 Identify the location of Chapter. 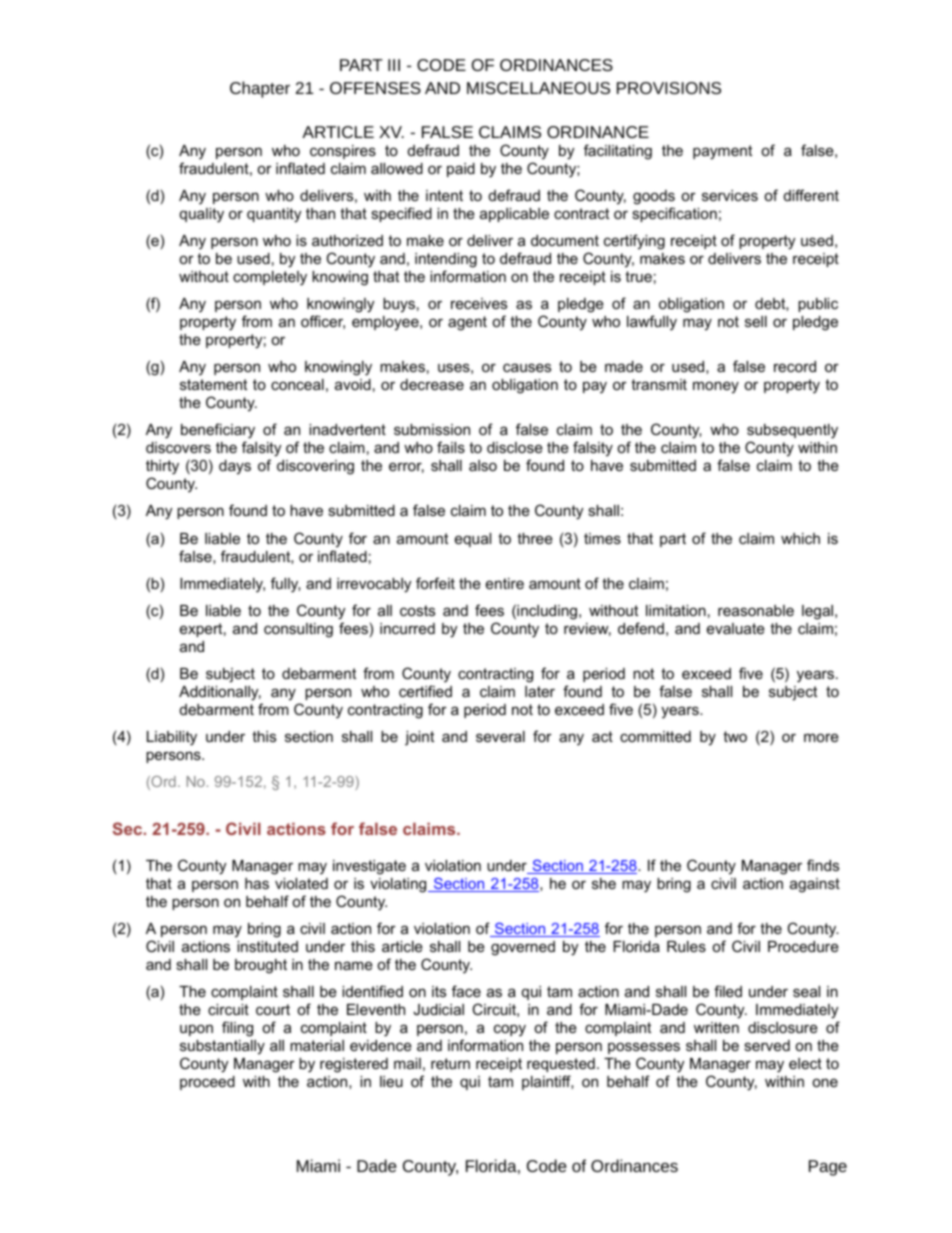
(260, 89).
